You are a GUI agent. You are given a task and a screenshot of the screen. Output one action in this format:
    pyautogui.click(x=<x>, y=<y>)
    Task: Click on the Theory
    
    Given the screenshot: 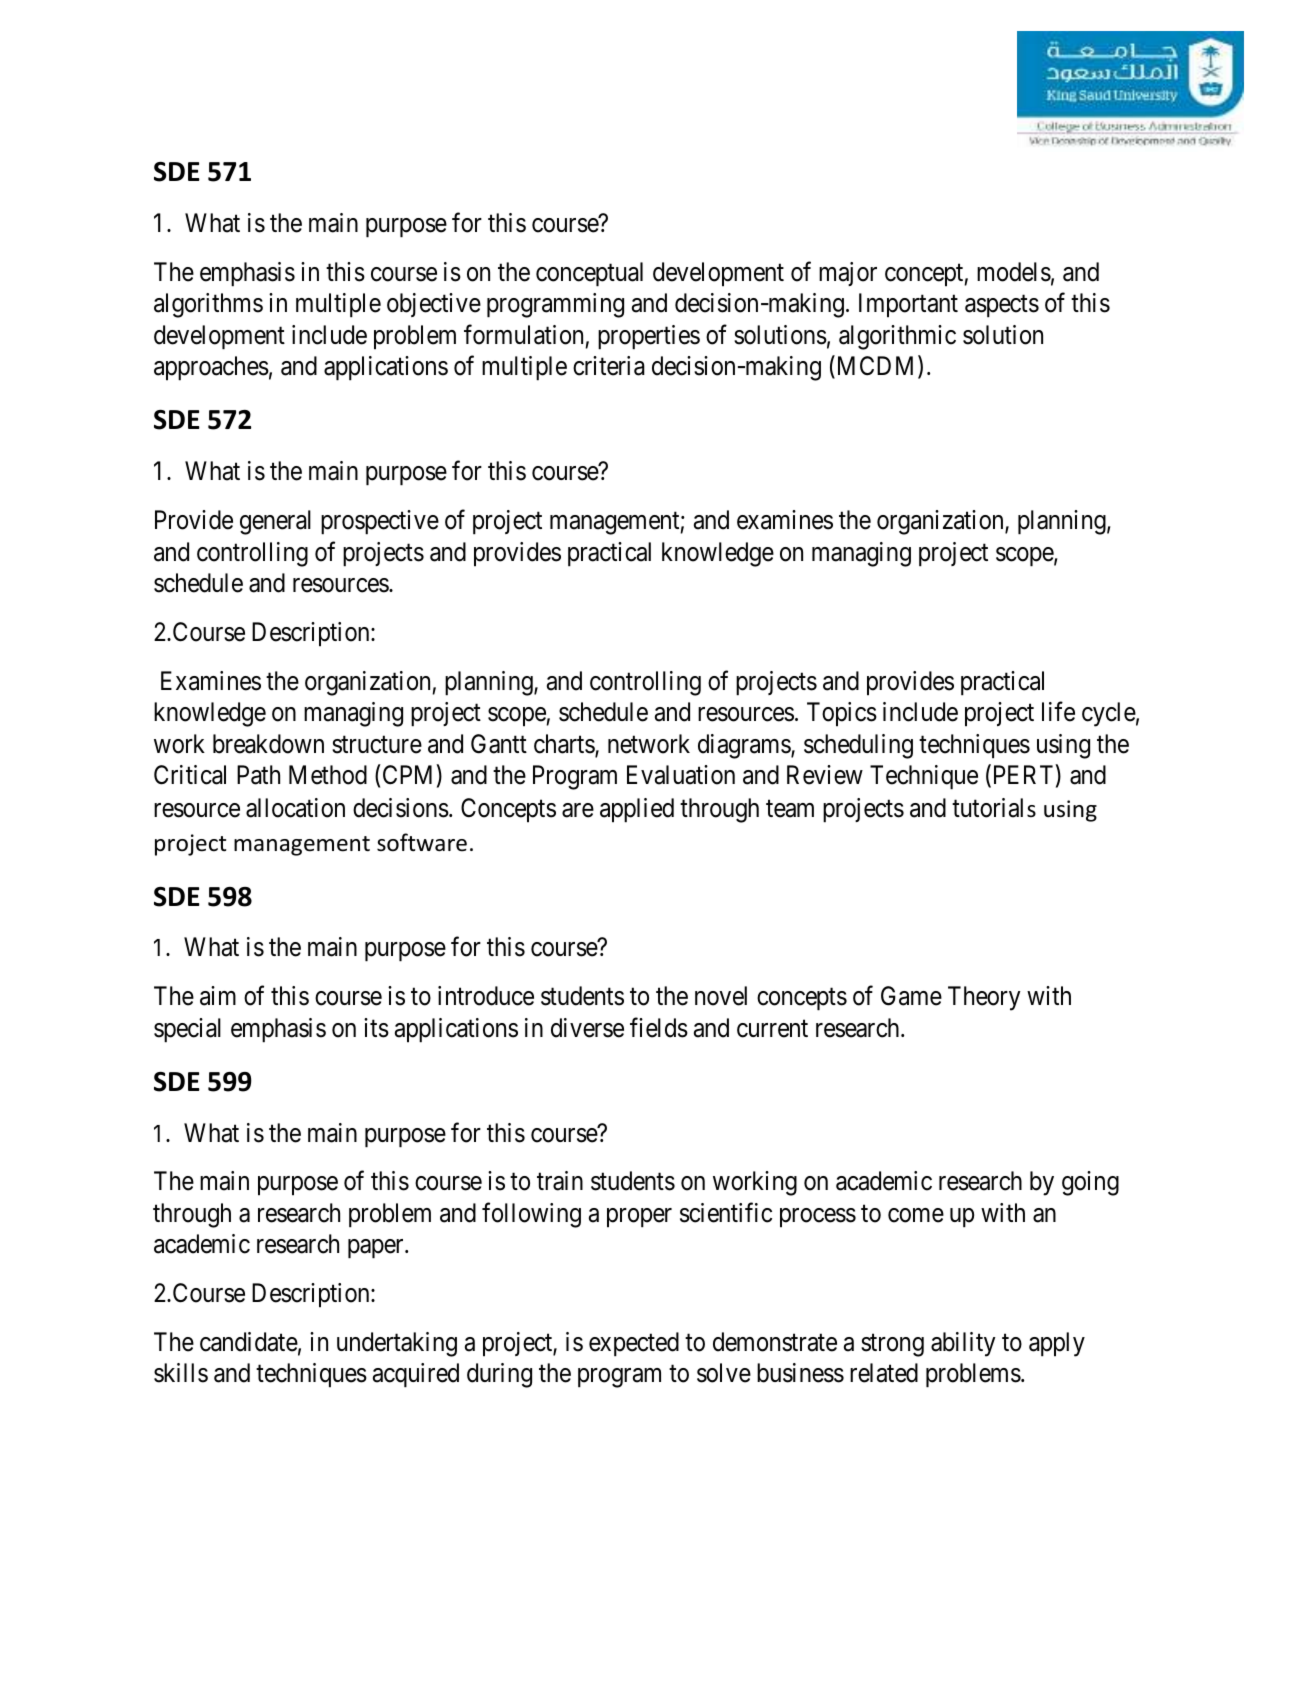 What is the action you would take?
    pyautogui.click(x=984, y=998)
